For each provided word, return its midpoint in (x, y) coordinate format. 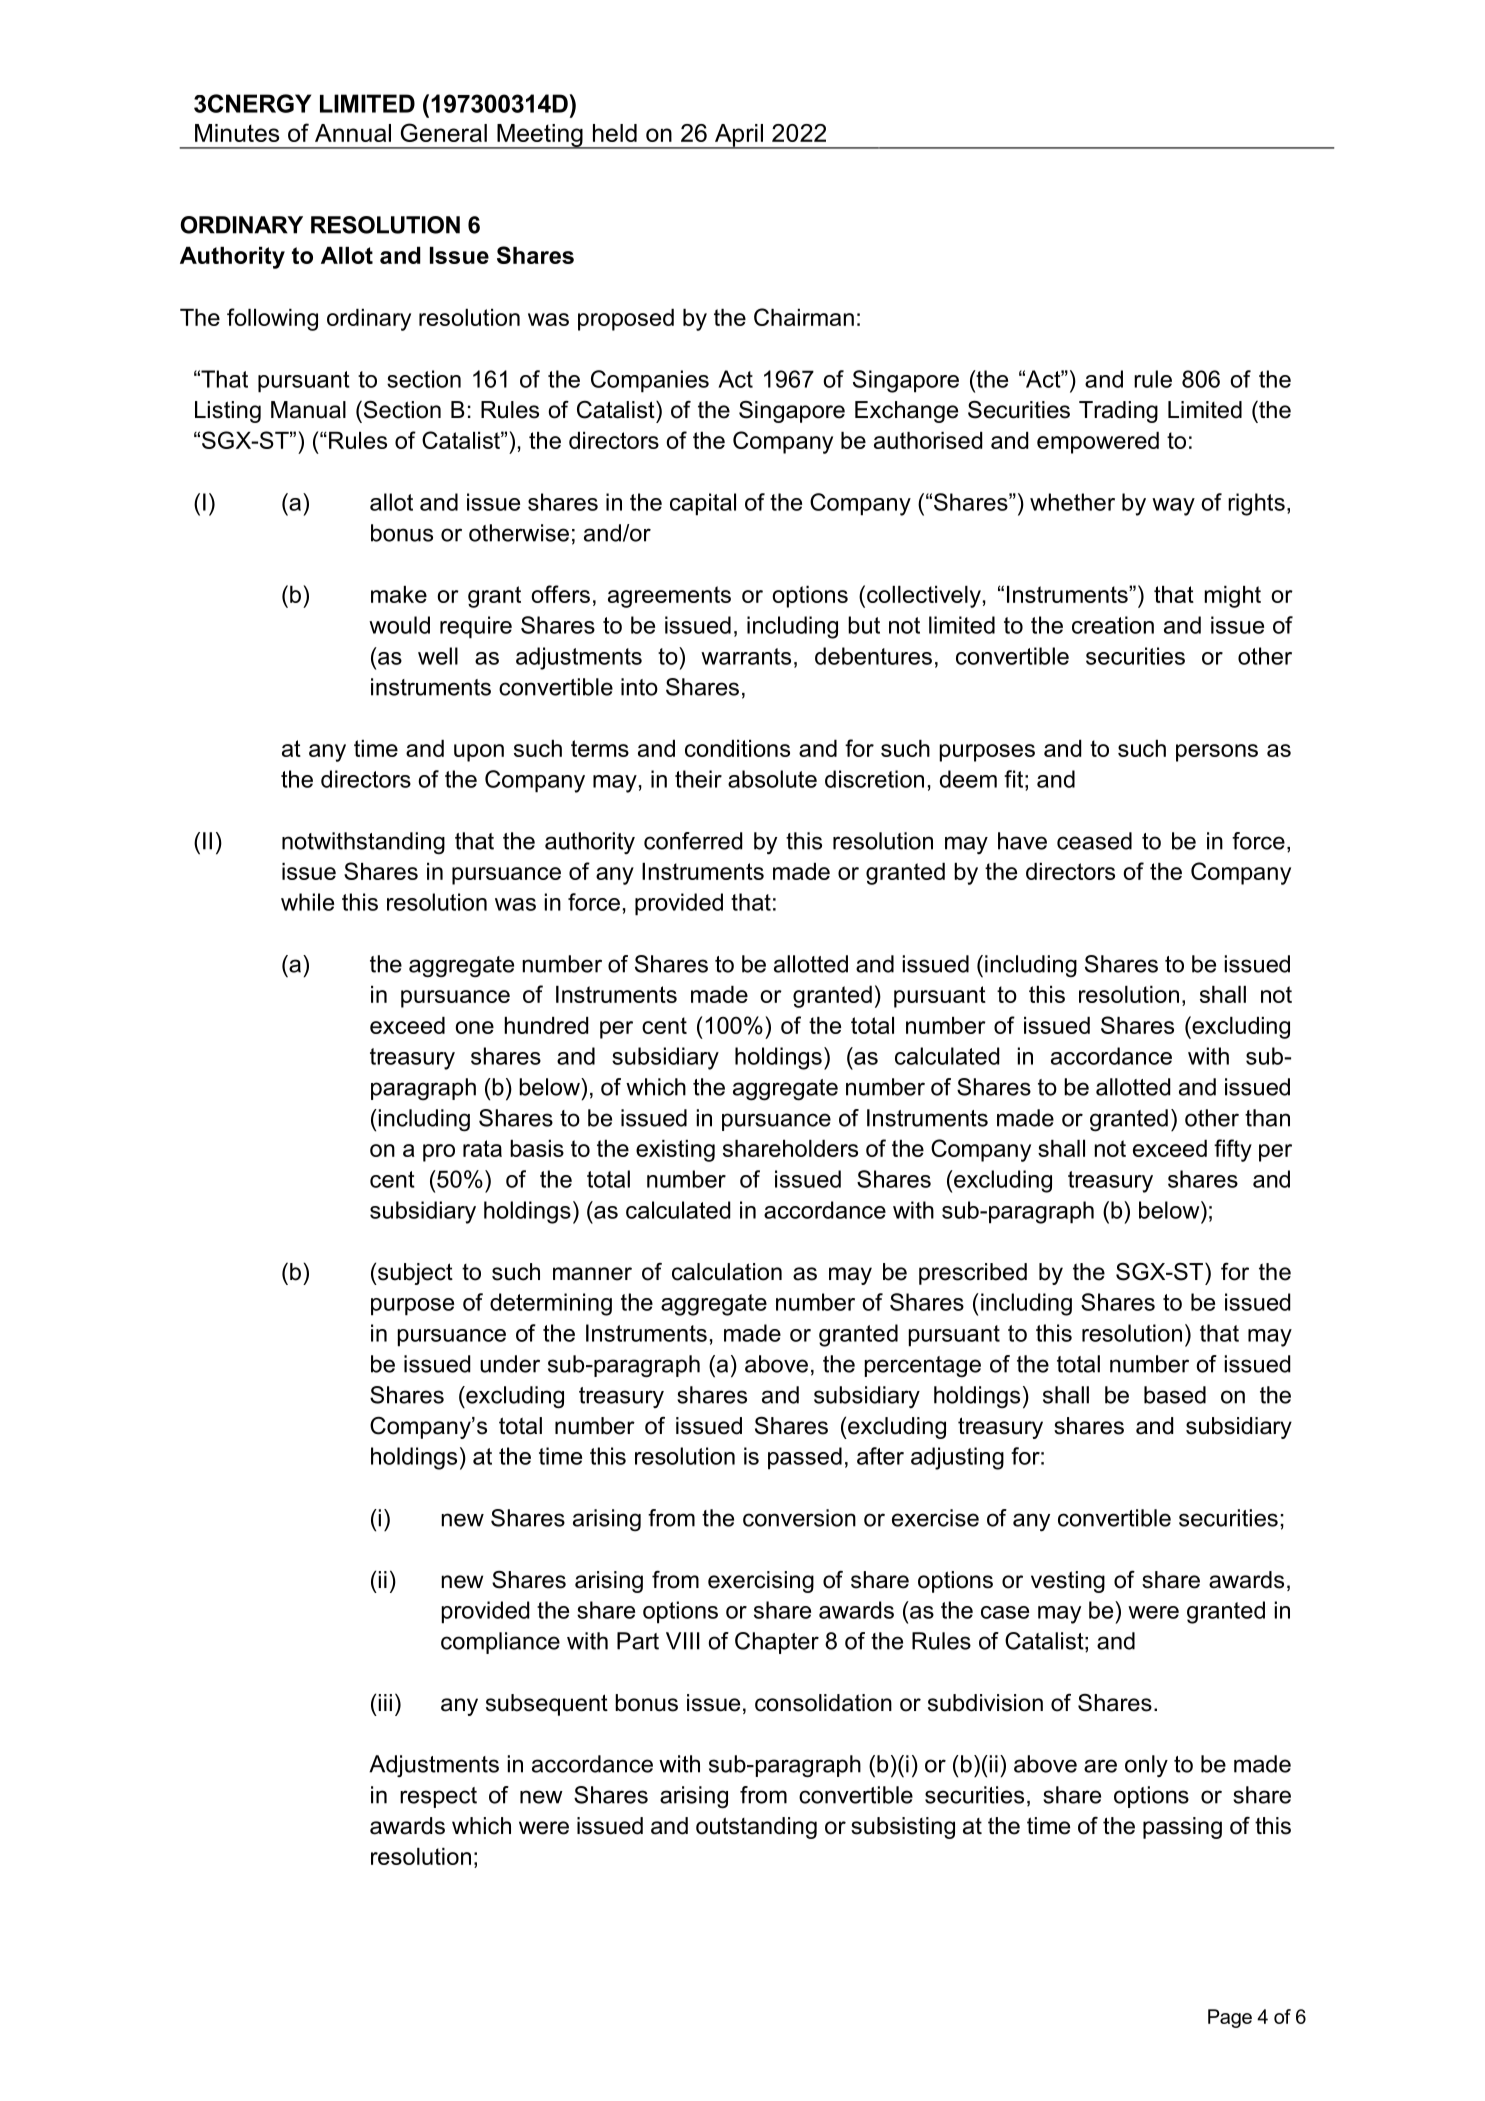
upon (479, 753)
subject (414, 1274)
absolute (772, 779)
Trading (1118, 412)
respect (438, 1797)
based (1175, 1395)
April (738, 136)
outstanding (756, 1828)
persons (1217, 753)
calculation (727, 1272)
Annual (353, 133)
